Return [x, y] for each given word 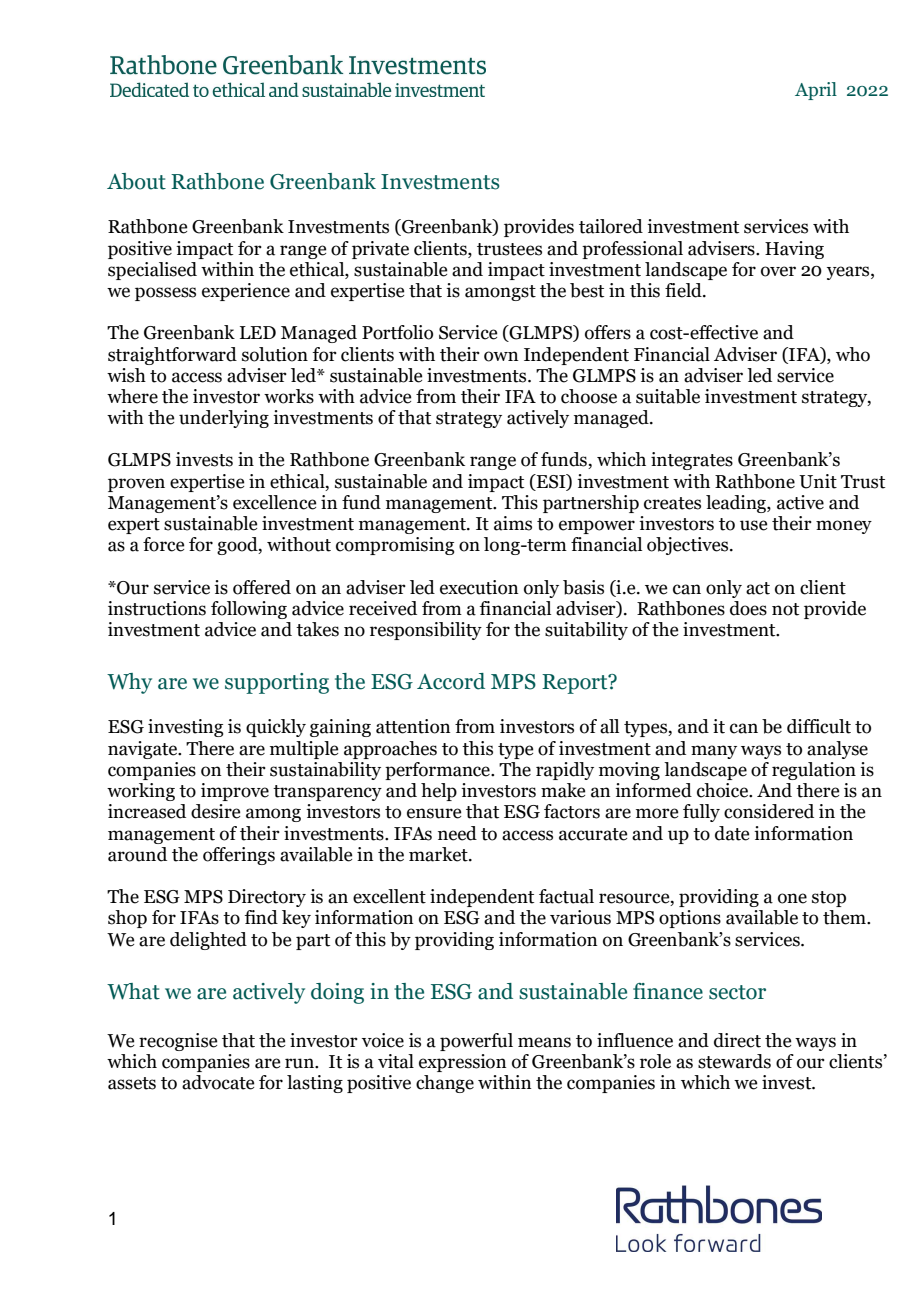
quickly [276, 728]
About [136, 181]
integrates [692, 461]
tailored [611, 226]
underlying [224, 419]
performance [438, 771]
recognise [178, 1042]
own [501, 356]
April [816, 91]
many [714, 752]
